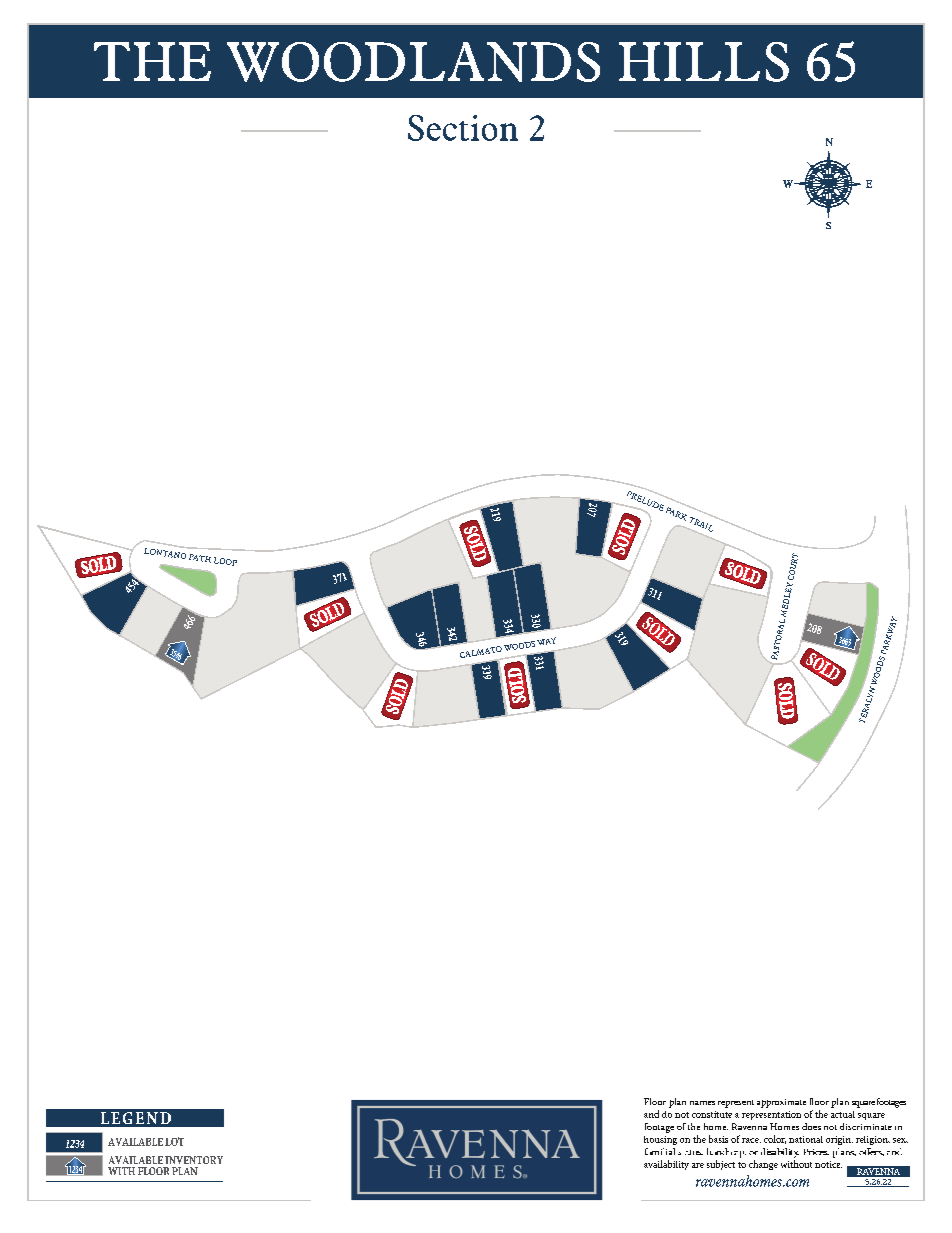  What do you see at coordinates (781, 1103) in the document?
I see `approximate` at bounding box center [781, 1103].
